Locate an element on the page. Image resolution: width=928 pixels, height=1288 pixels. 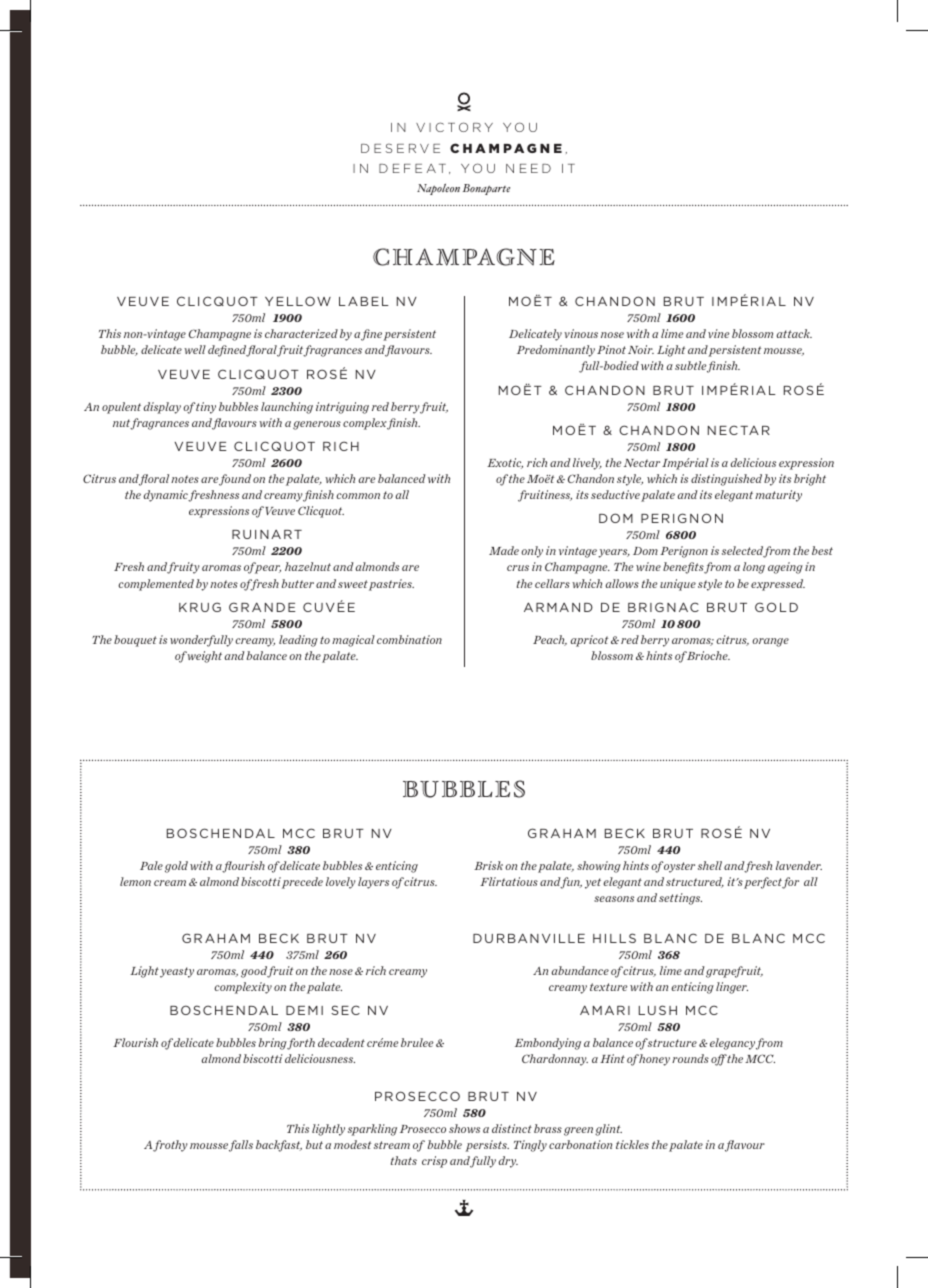
Made is located at coordinates (504, 550).
